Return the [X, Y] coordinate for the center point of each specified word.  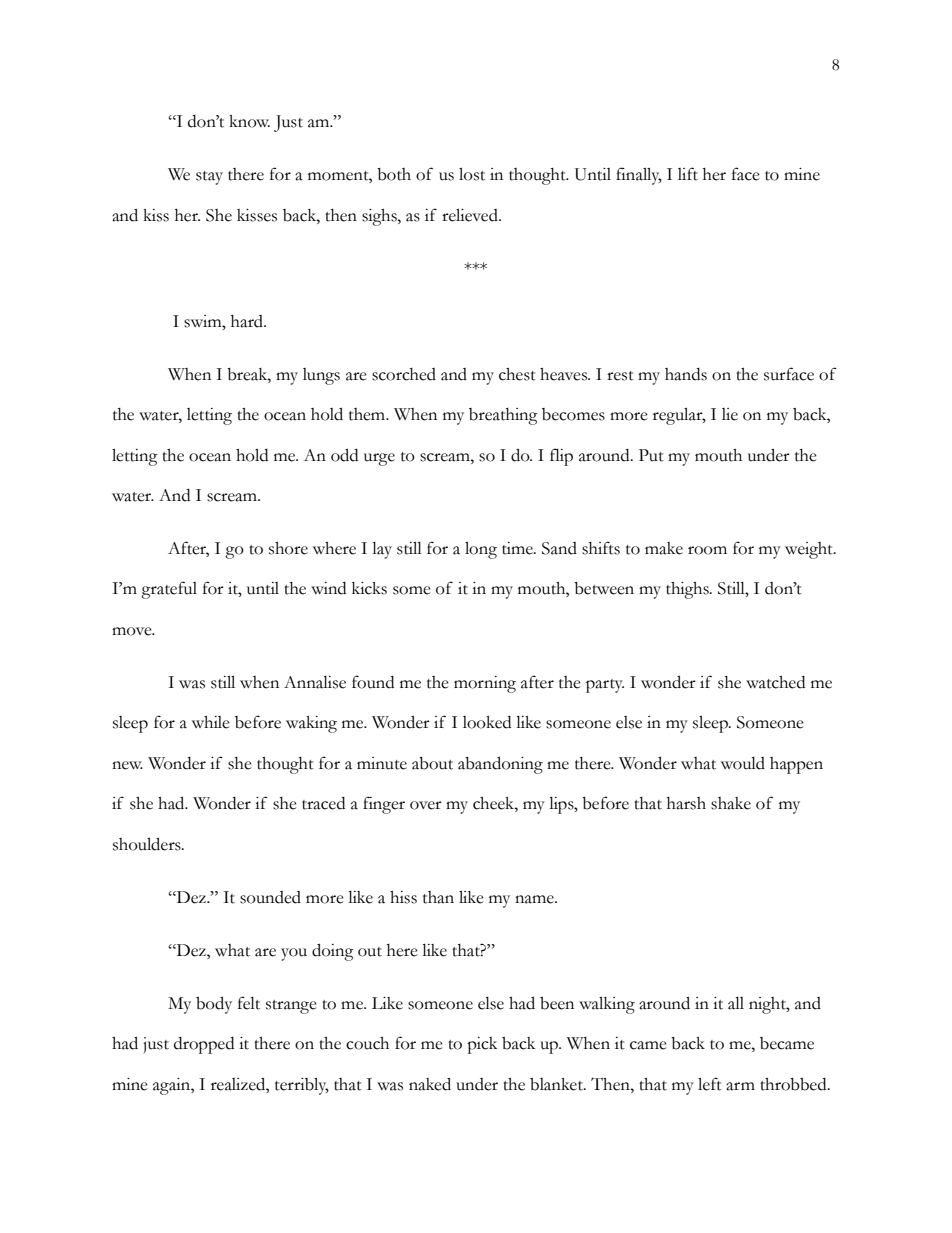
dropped [204, 1045]
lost [472, 174]
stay [209, 178]
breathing [503, 416]
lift [688, 174]
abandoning [500, 765]
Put [651, 455]
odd [344, 455]
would [743, 763]
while [211, 722]
